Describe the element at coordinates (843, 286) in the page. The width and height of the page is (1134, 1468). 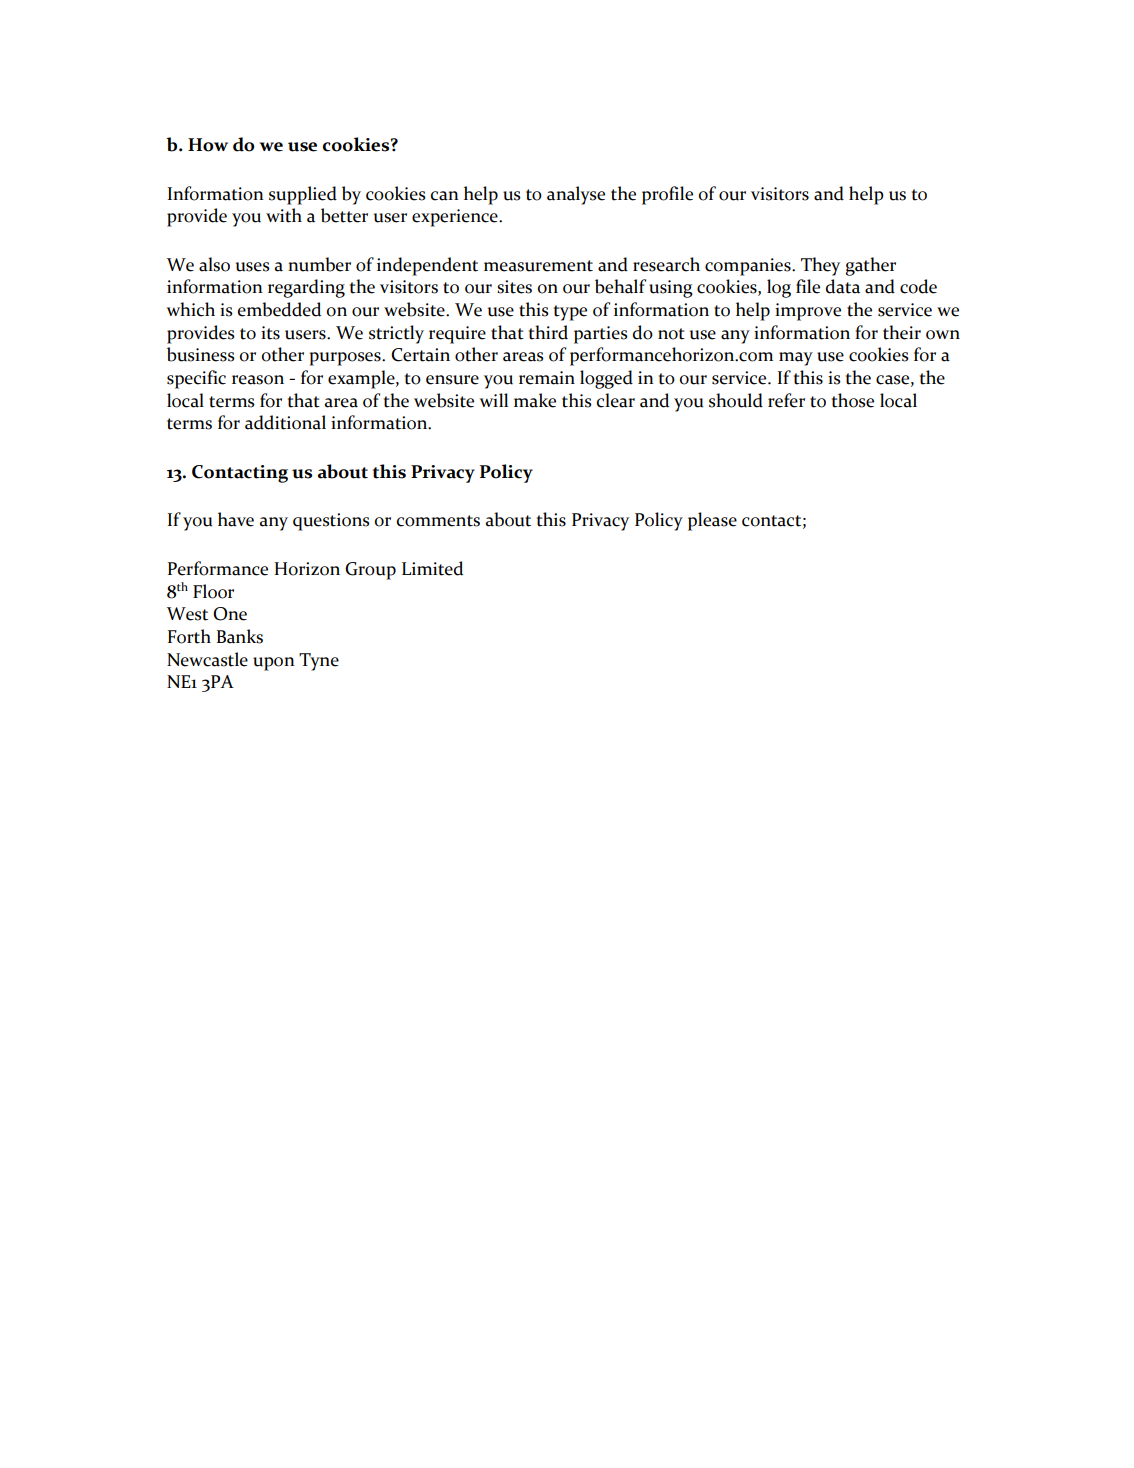
I see `data` at that location.
